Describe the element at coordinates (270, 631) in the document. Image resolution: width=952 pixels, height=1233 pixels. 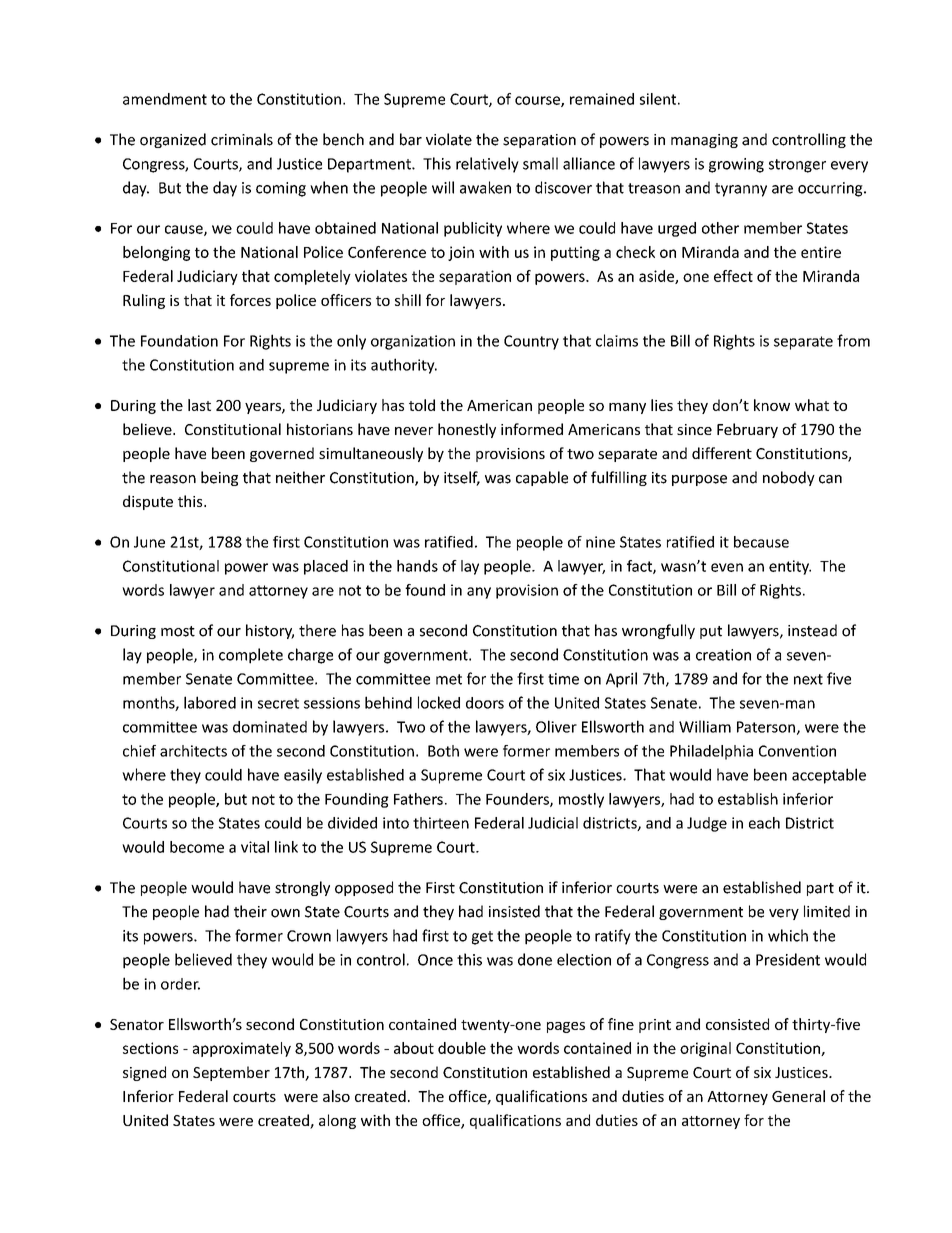
I see `history` at that location.
